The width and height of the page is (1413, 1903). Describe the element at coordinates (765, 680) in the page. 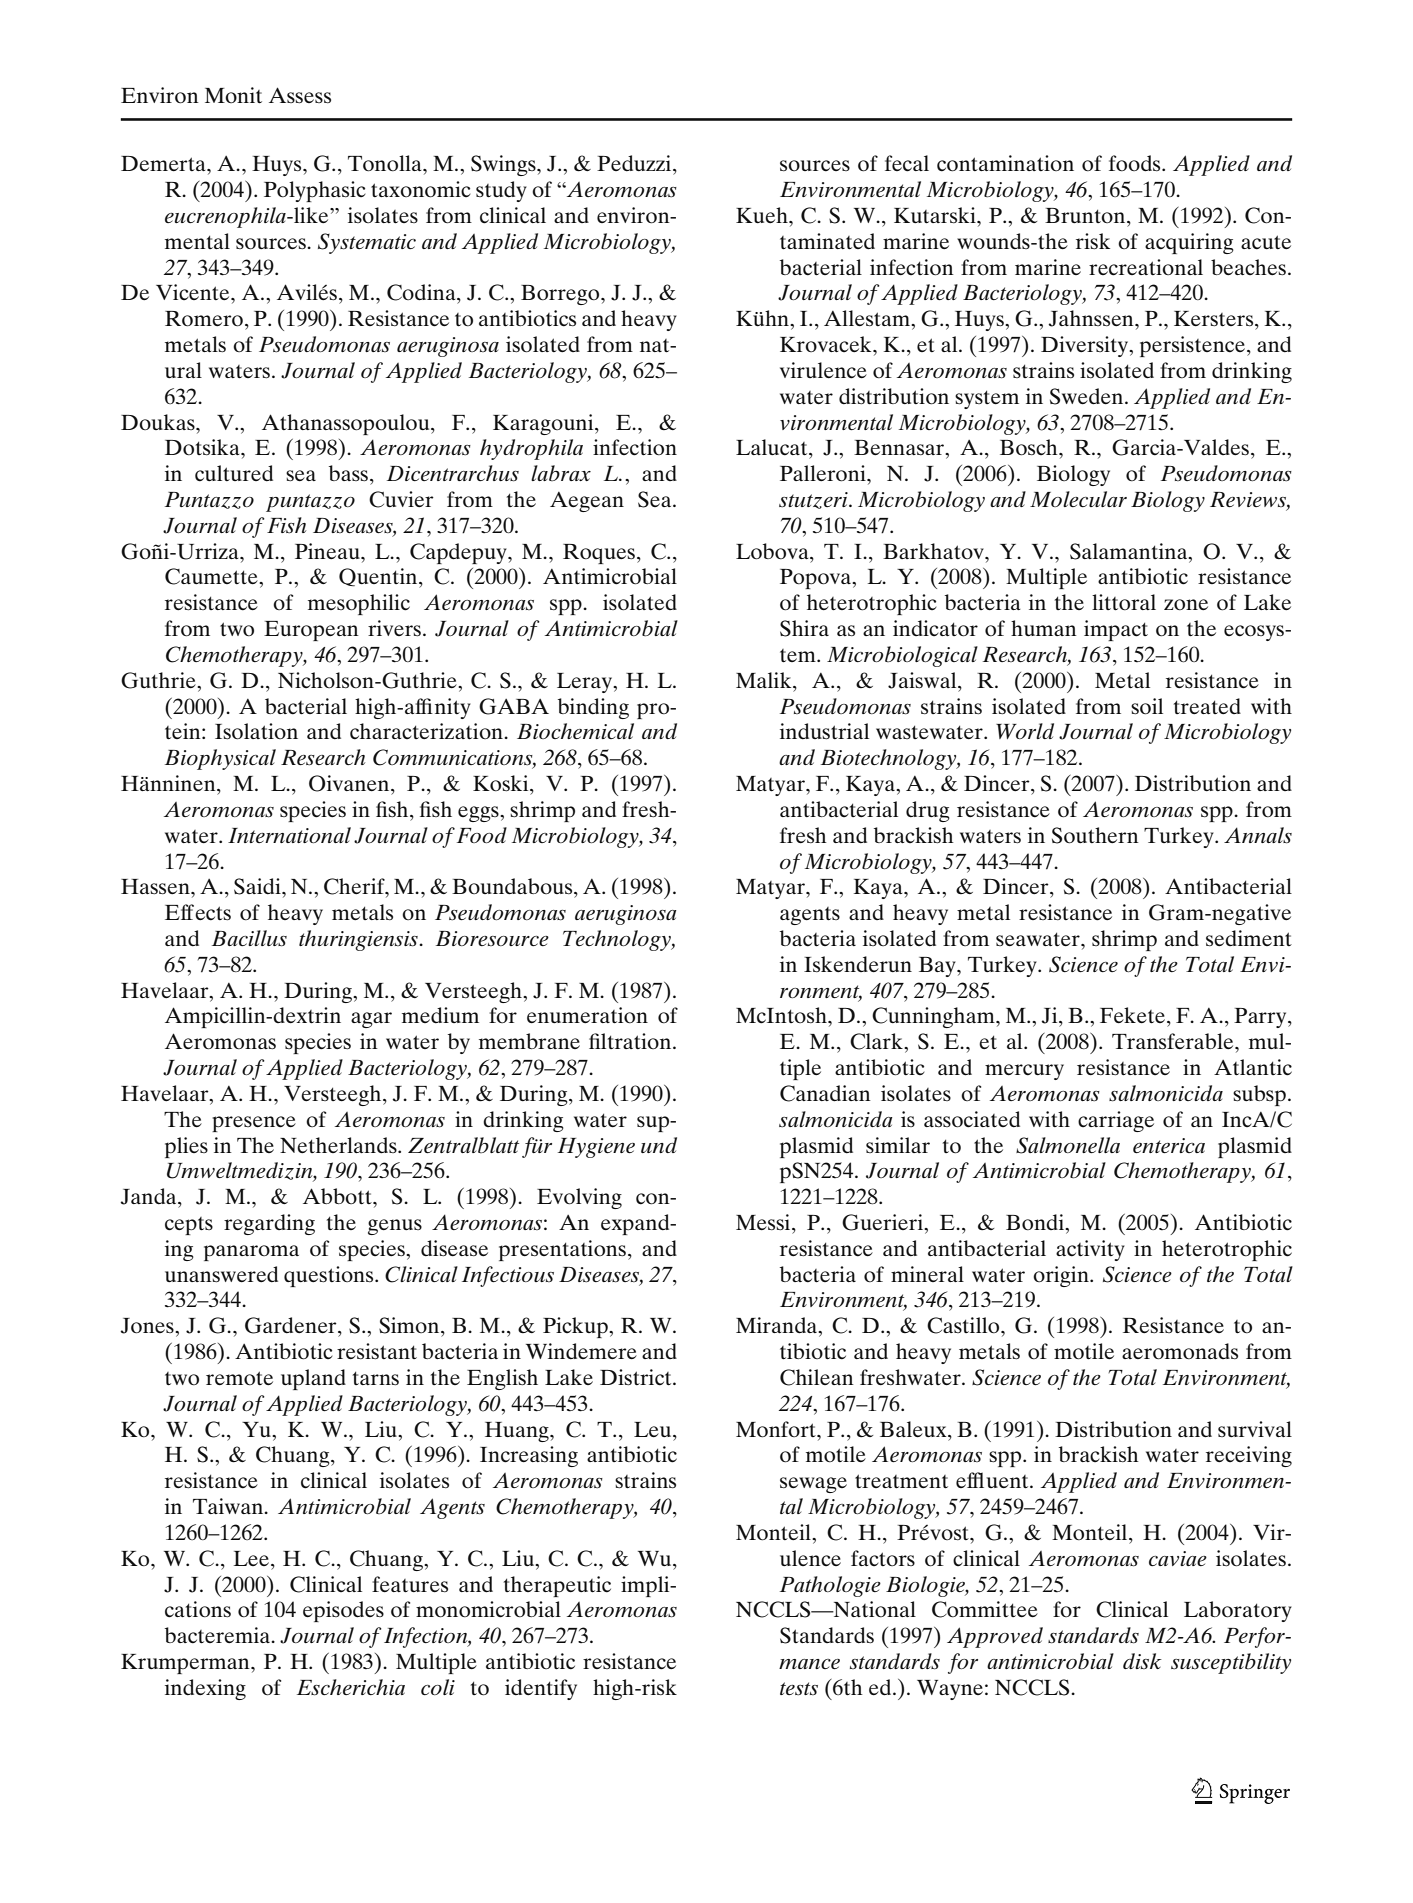

I see `Malik` at that location.
